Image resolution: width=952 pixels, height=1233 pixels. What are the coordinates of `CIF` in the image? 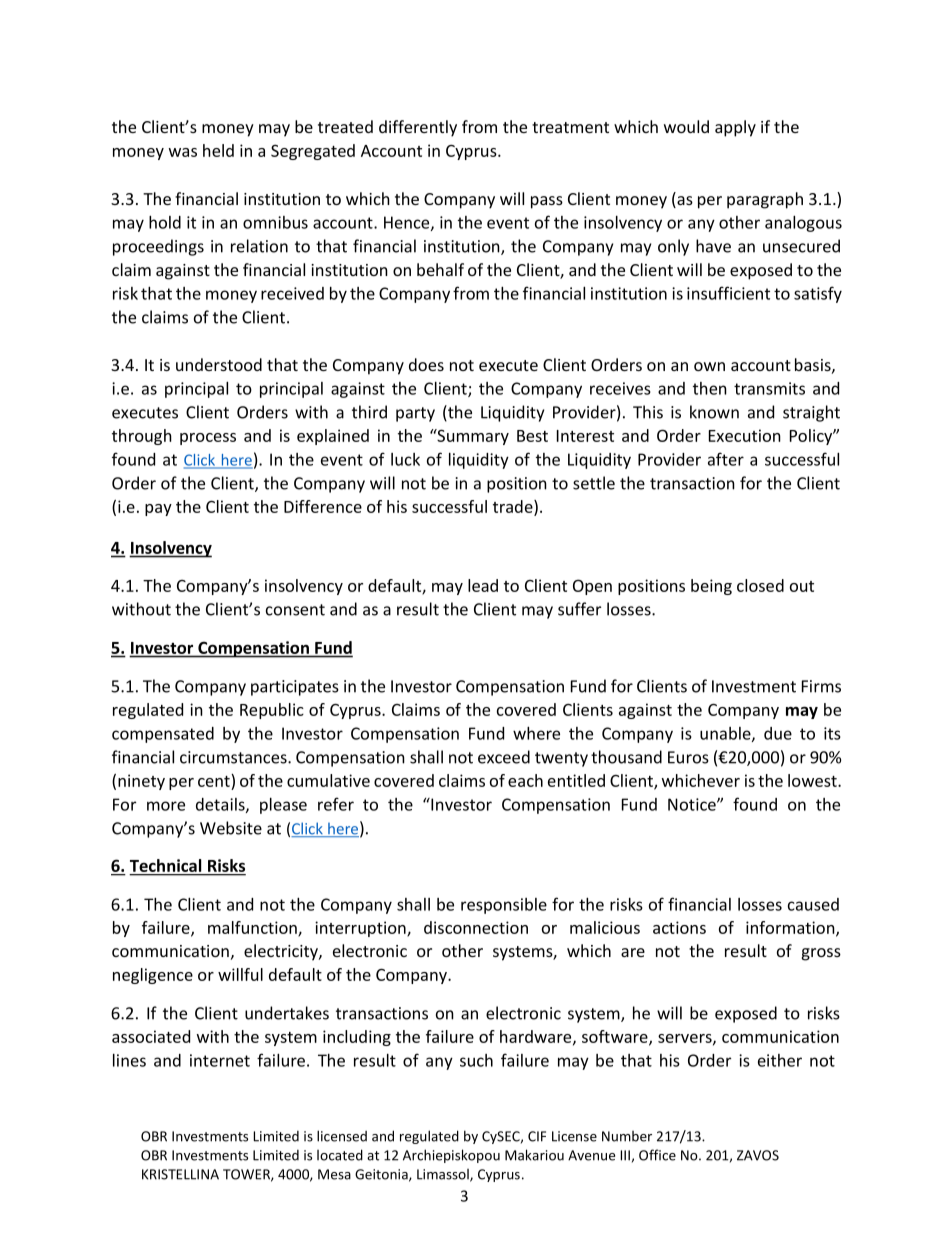 It's located at (537, 1136).
